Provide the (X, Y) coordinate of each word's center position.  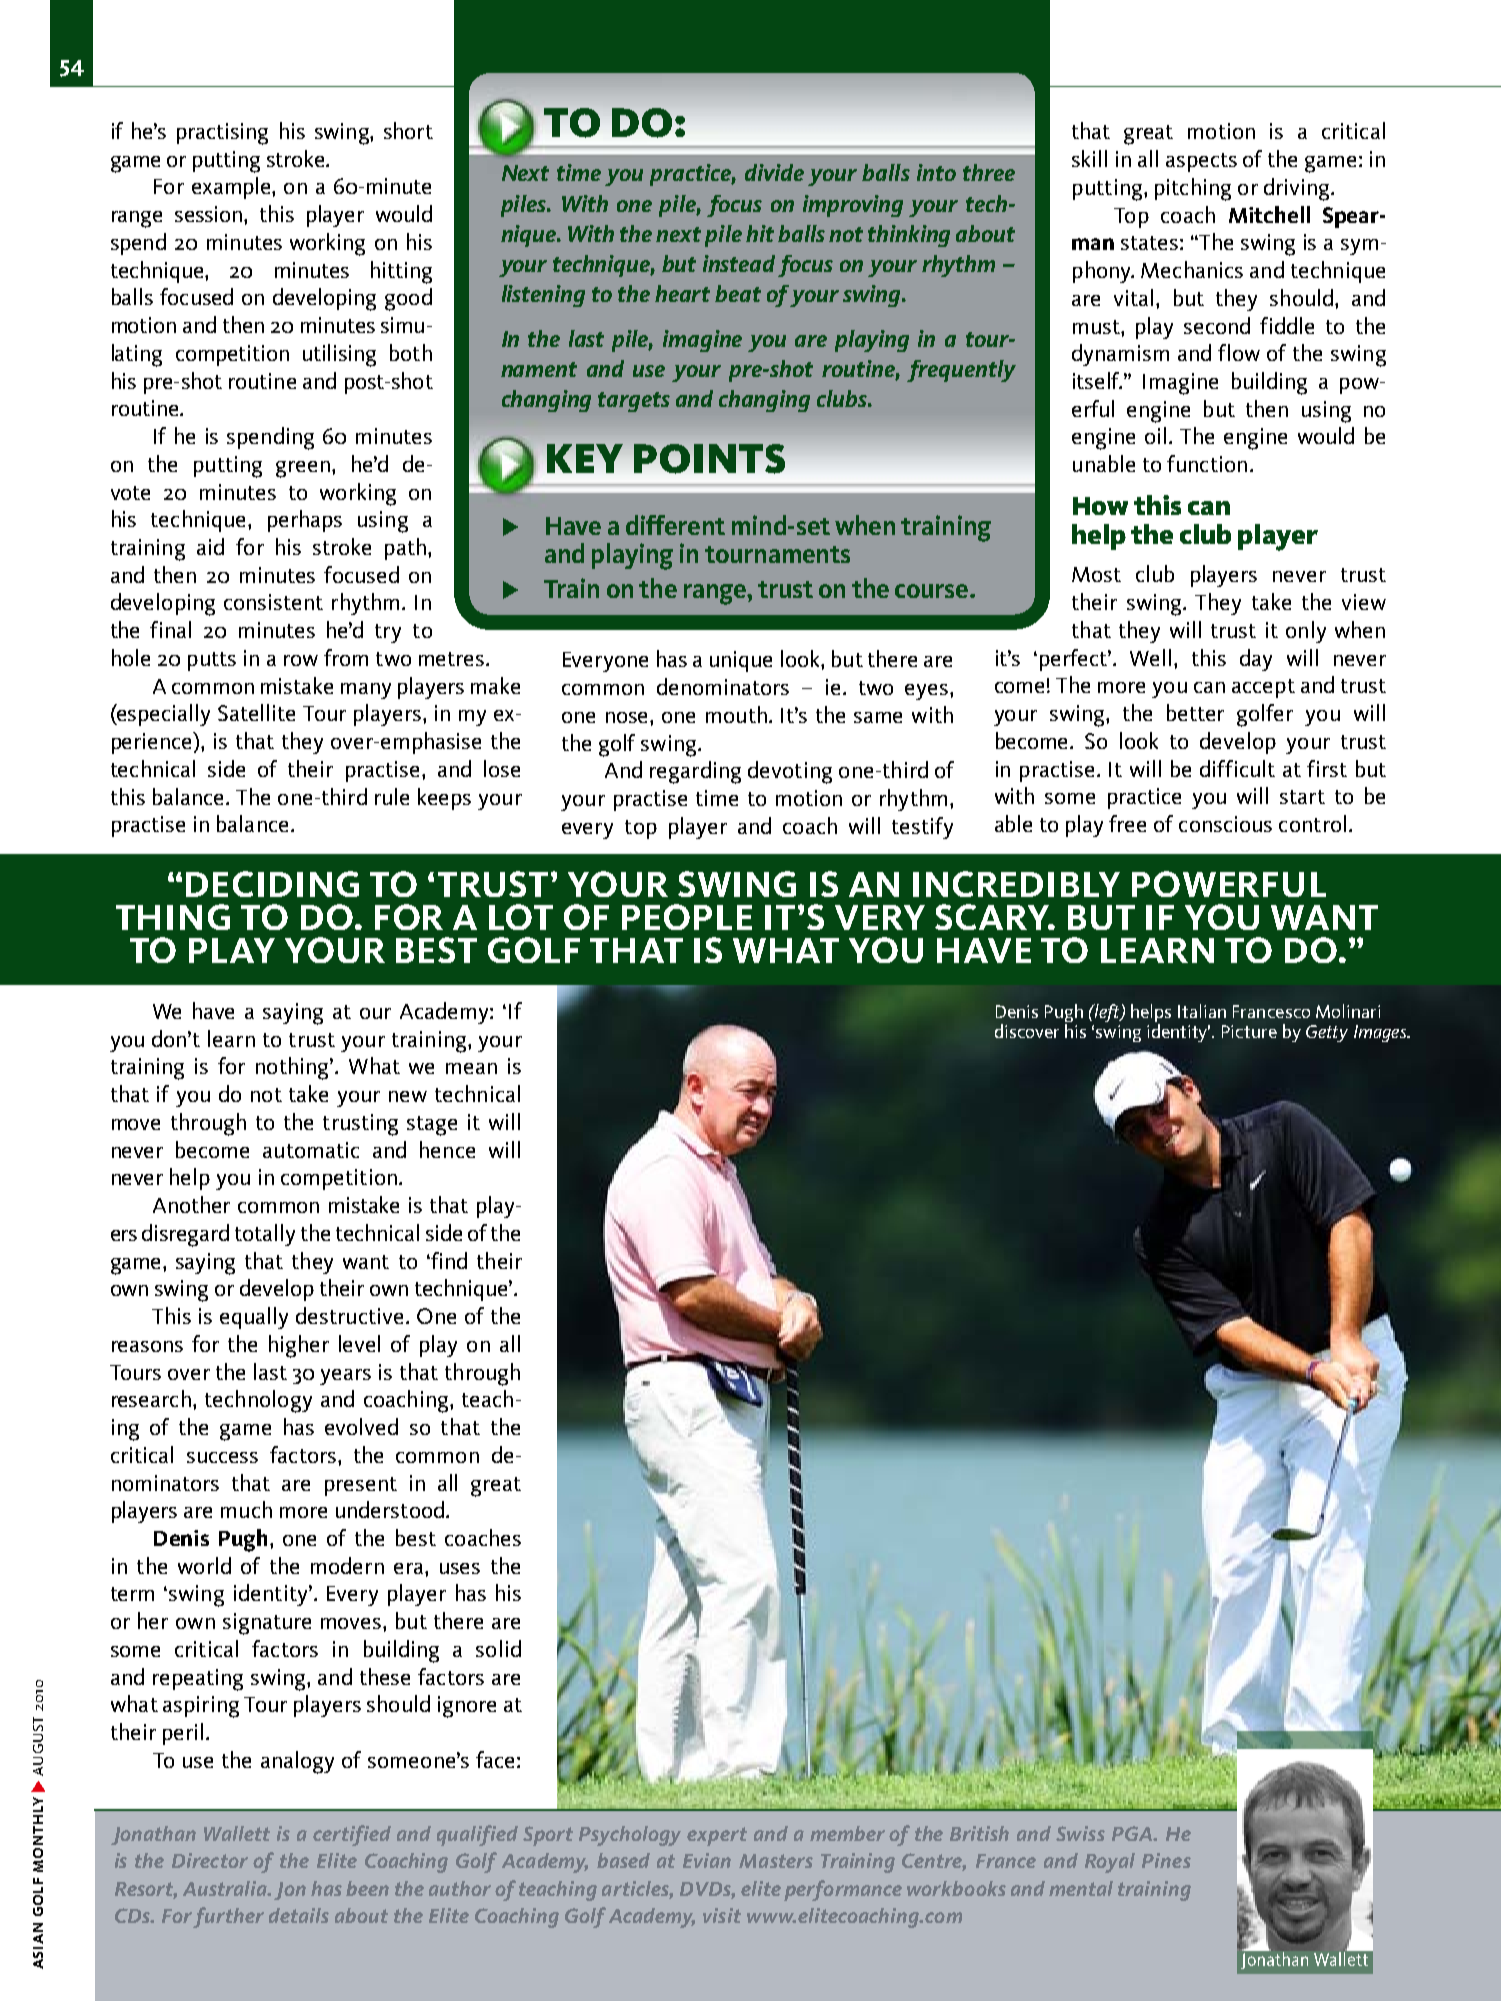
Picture (1249, 1031)
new (408, 1096)
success (222, 1457)
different (675, 525)
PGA (1133, 1833)
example (232, 188)
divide (774, 172)
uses (460, 1568)
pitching (1193, 189)
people (687, 917)
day (1256, 660)
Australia (226, 1888)
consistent (273, 602)
